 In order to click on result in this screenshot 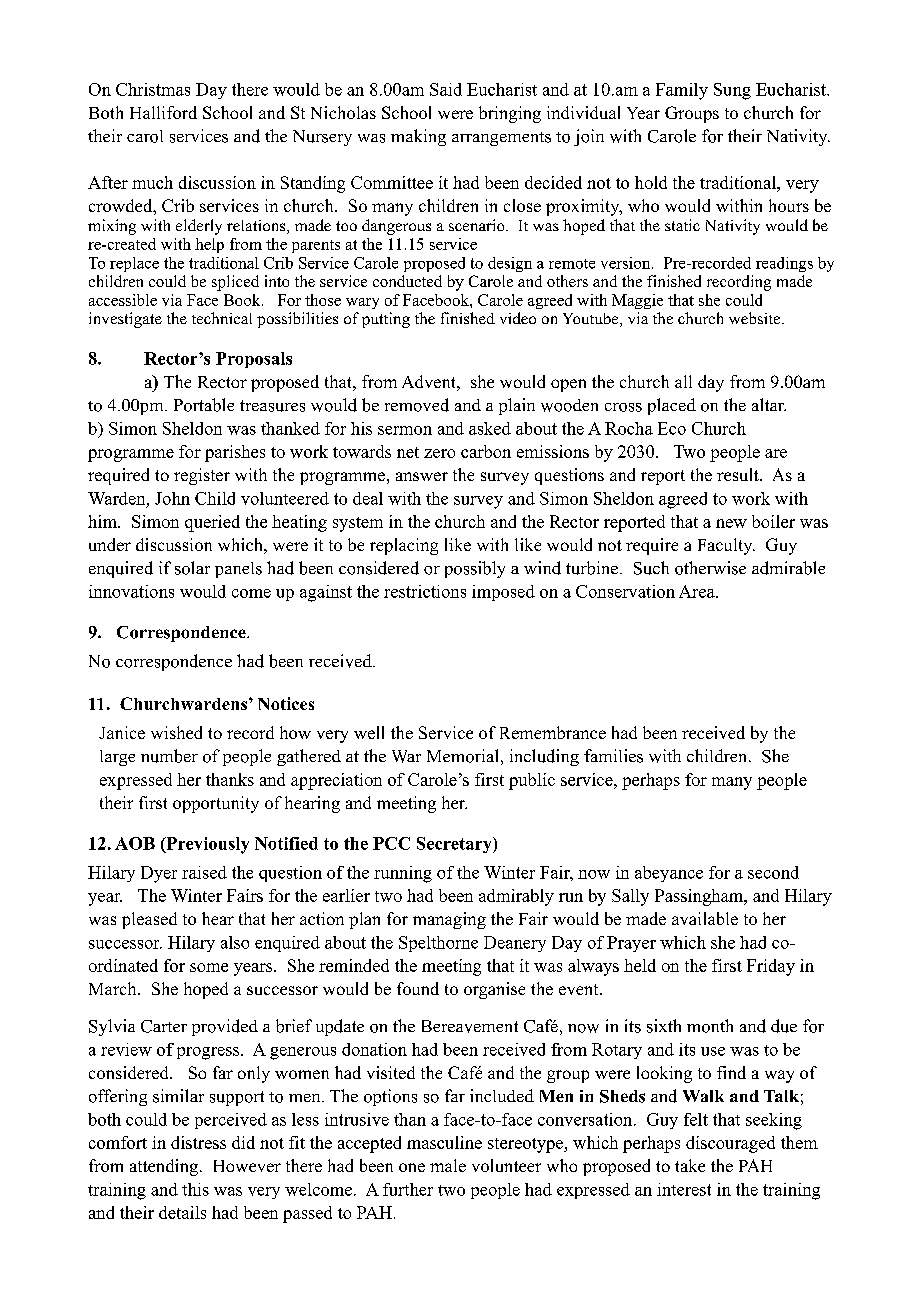, I will do `click(739, 474)`.
